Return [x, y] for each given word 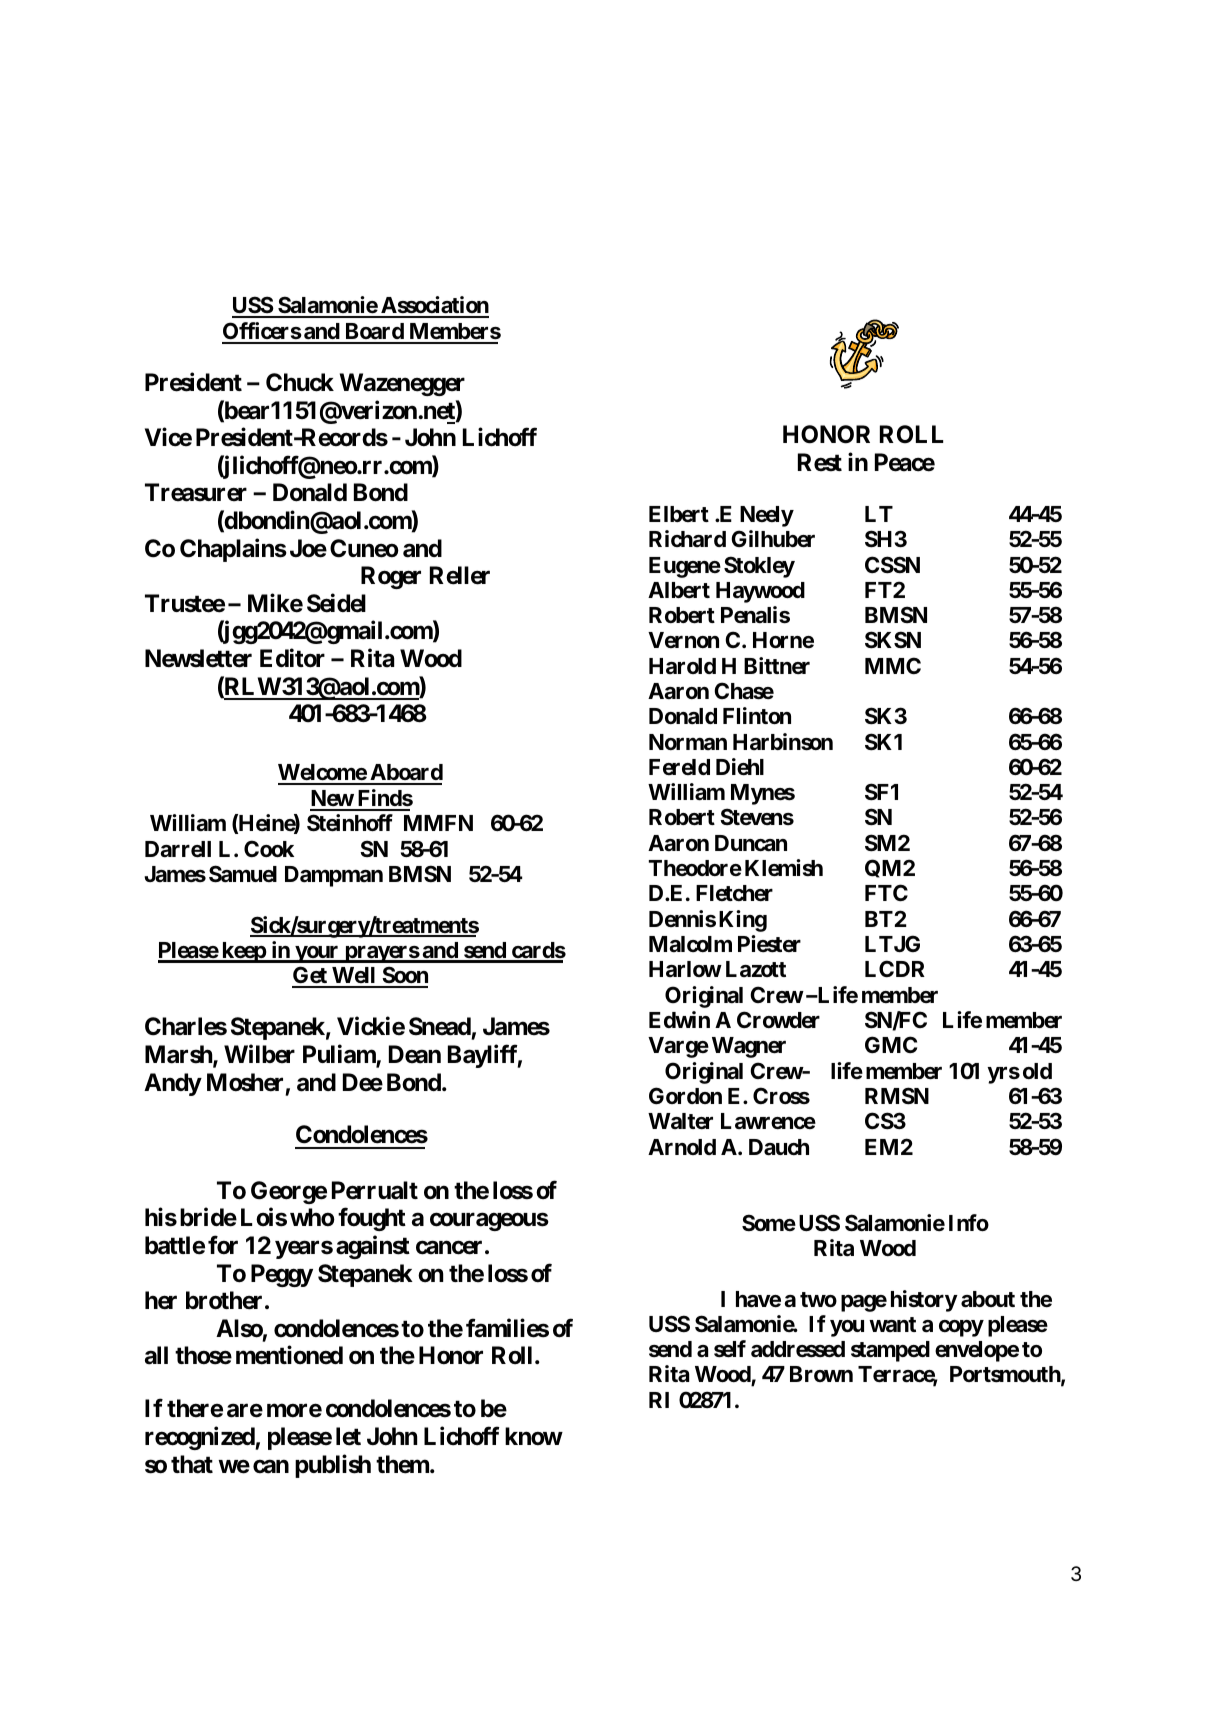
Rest [820, 462]
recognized [200, 1438]
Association [434, 306]
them [403, 1464]
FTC [886, 892]
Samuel [243, 874]
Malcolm [690, 944]
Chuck [300, 382]
